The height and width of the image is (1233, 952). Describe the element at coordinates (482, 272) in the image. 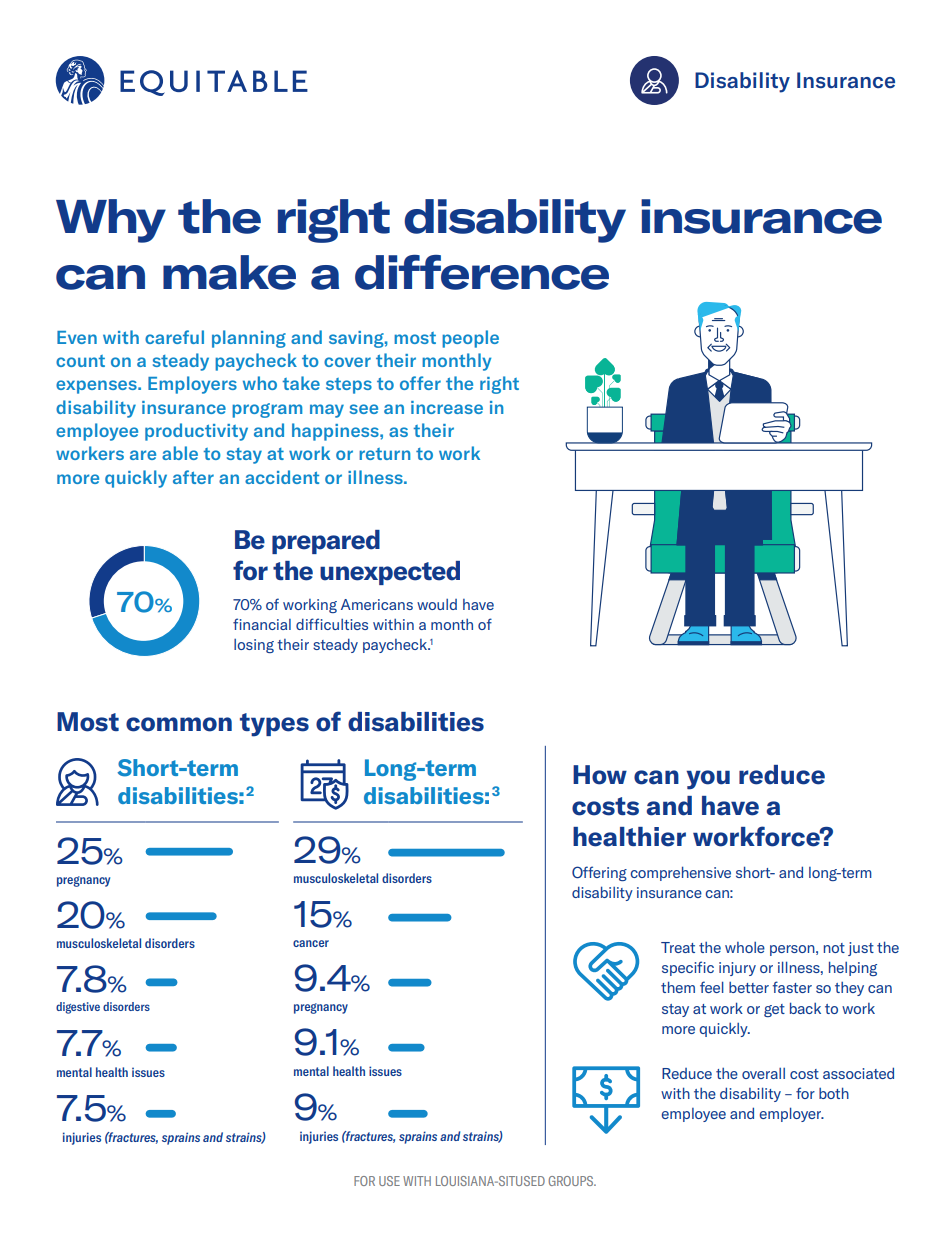

I see `difference` at that location.
